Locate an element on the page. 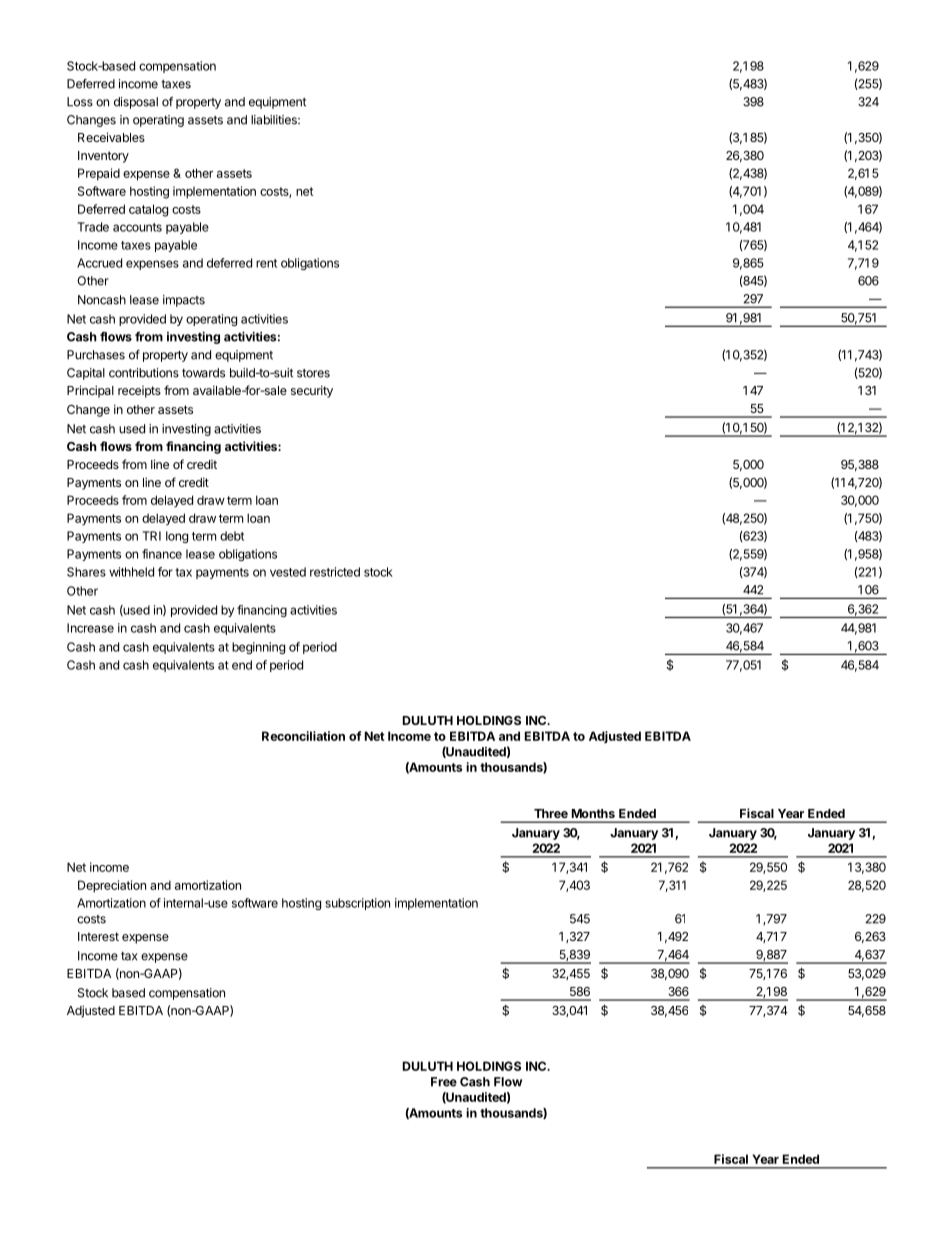 The image size is (952, 1233). vested is located at coordinates (288, 572).
